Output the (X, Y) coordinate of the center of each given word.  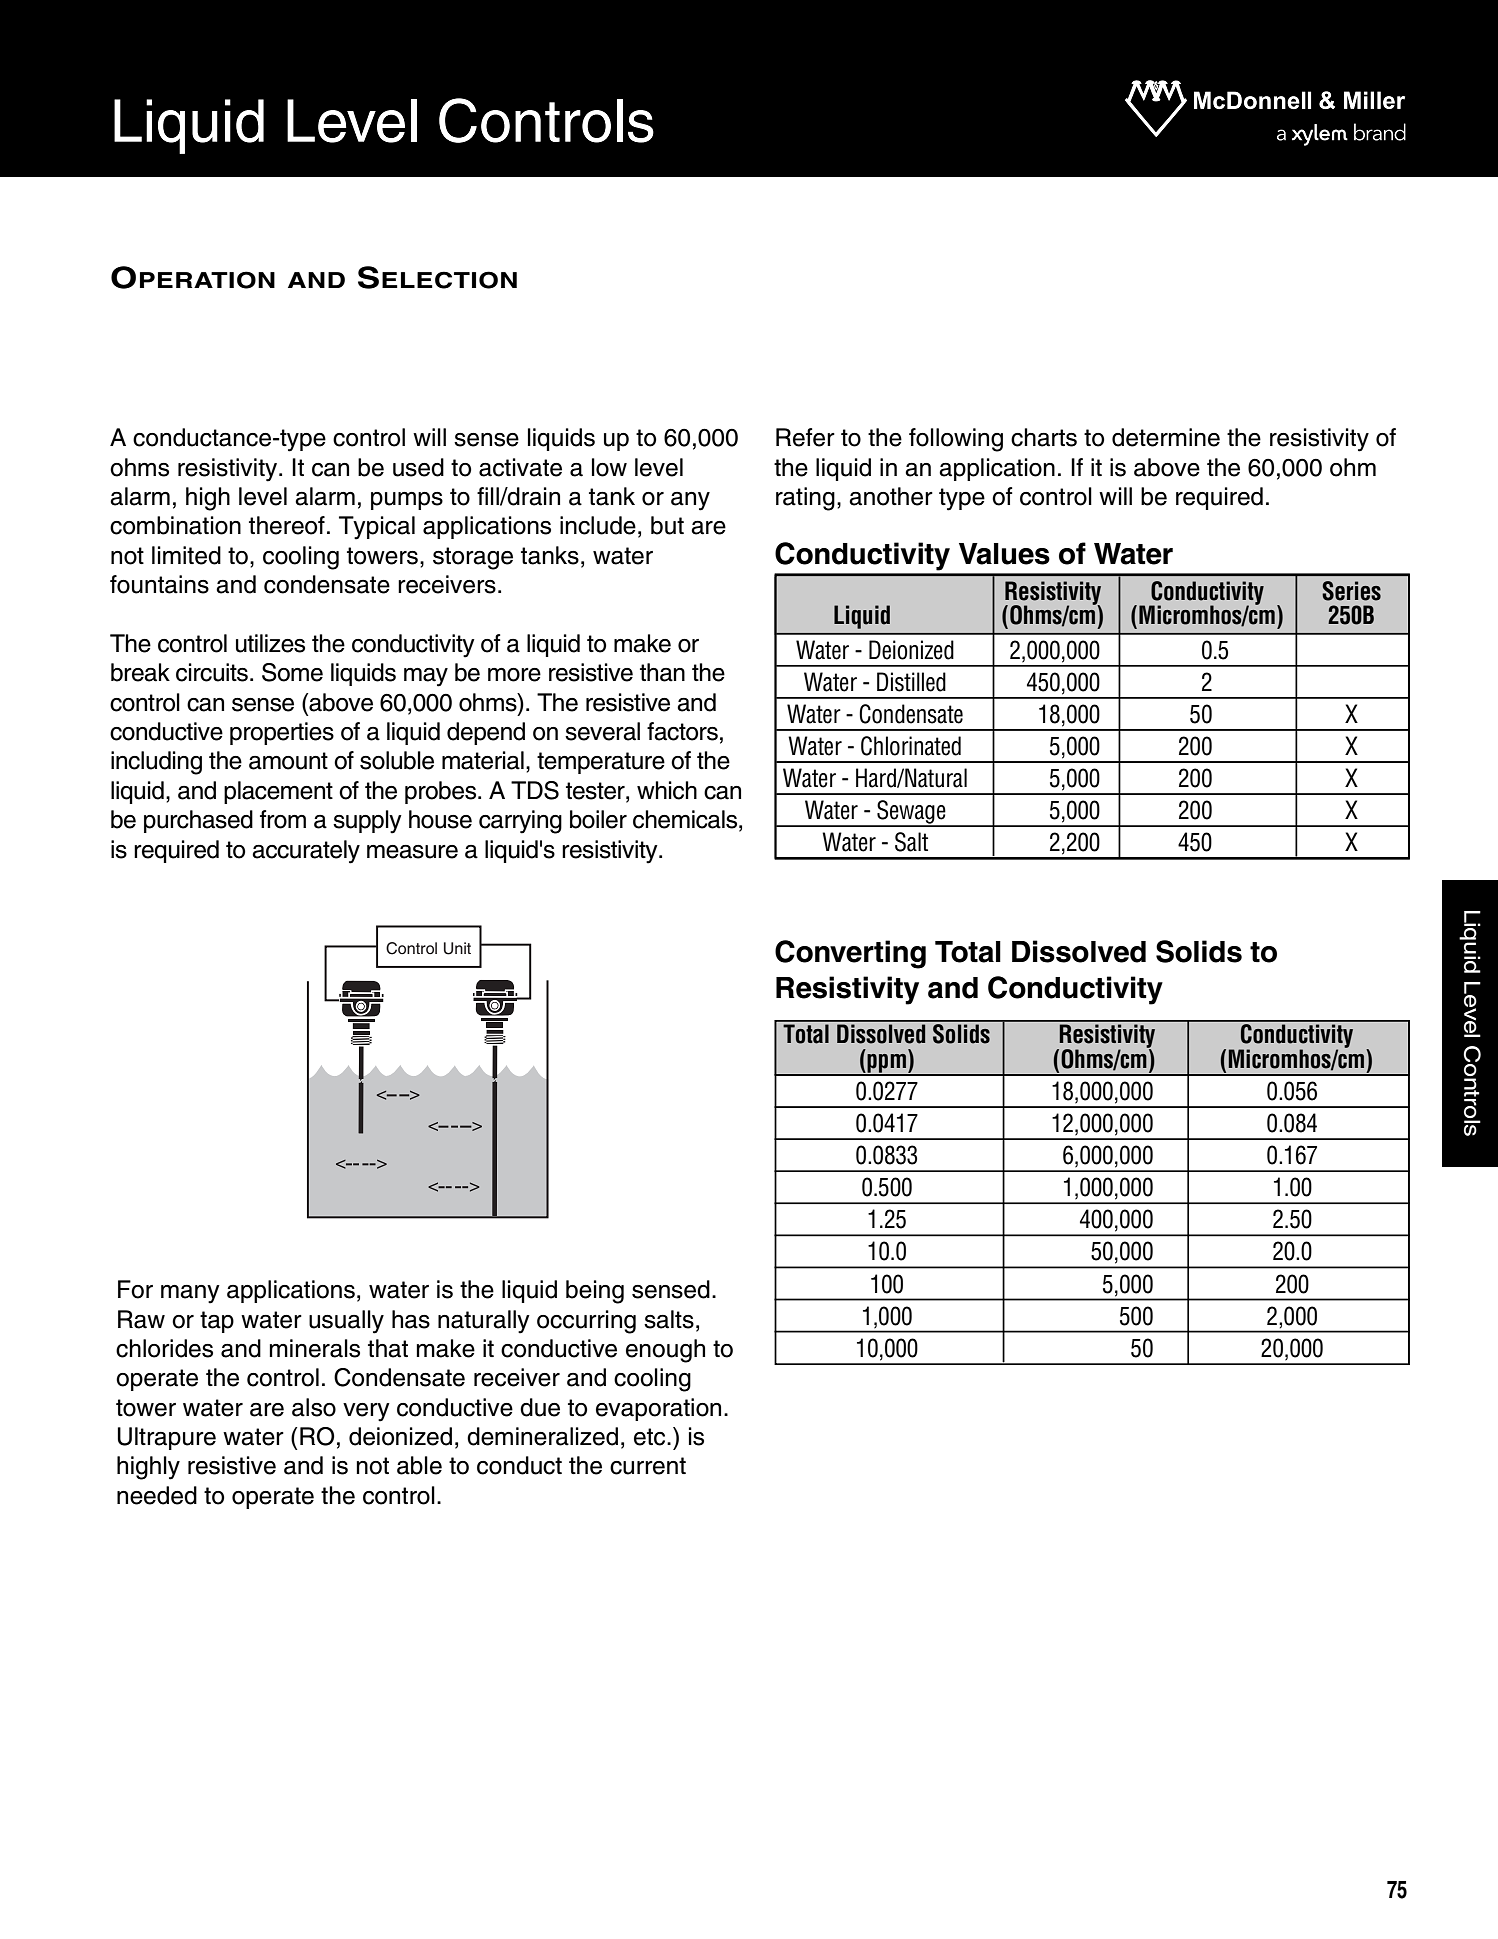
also (314, 1407)
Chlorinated (911, 746)
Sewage (911, 813)
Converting (850, 954)
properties (282, 733)
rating (805, 499)
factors (682, 731)
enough (665, 1351)
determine (1166, 437)
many (190, 1294)
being (595, 1292)
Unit (457, 948)
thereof (287, 525)
